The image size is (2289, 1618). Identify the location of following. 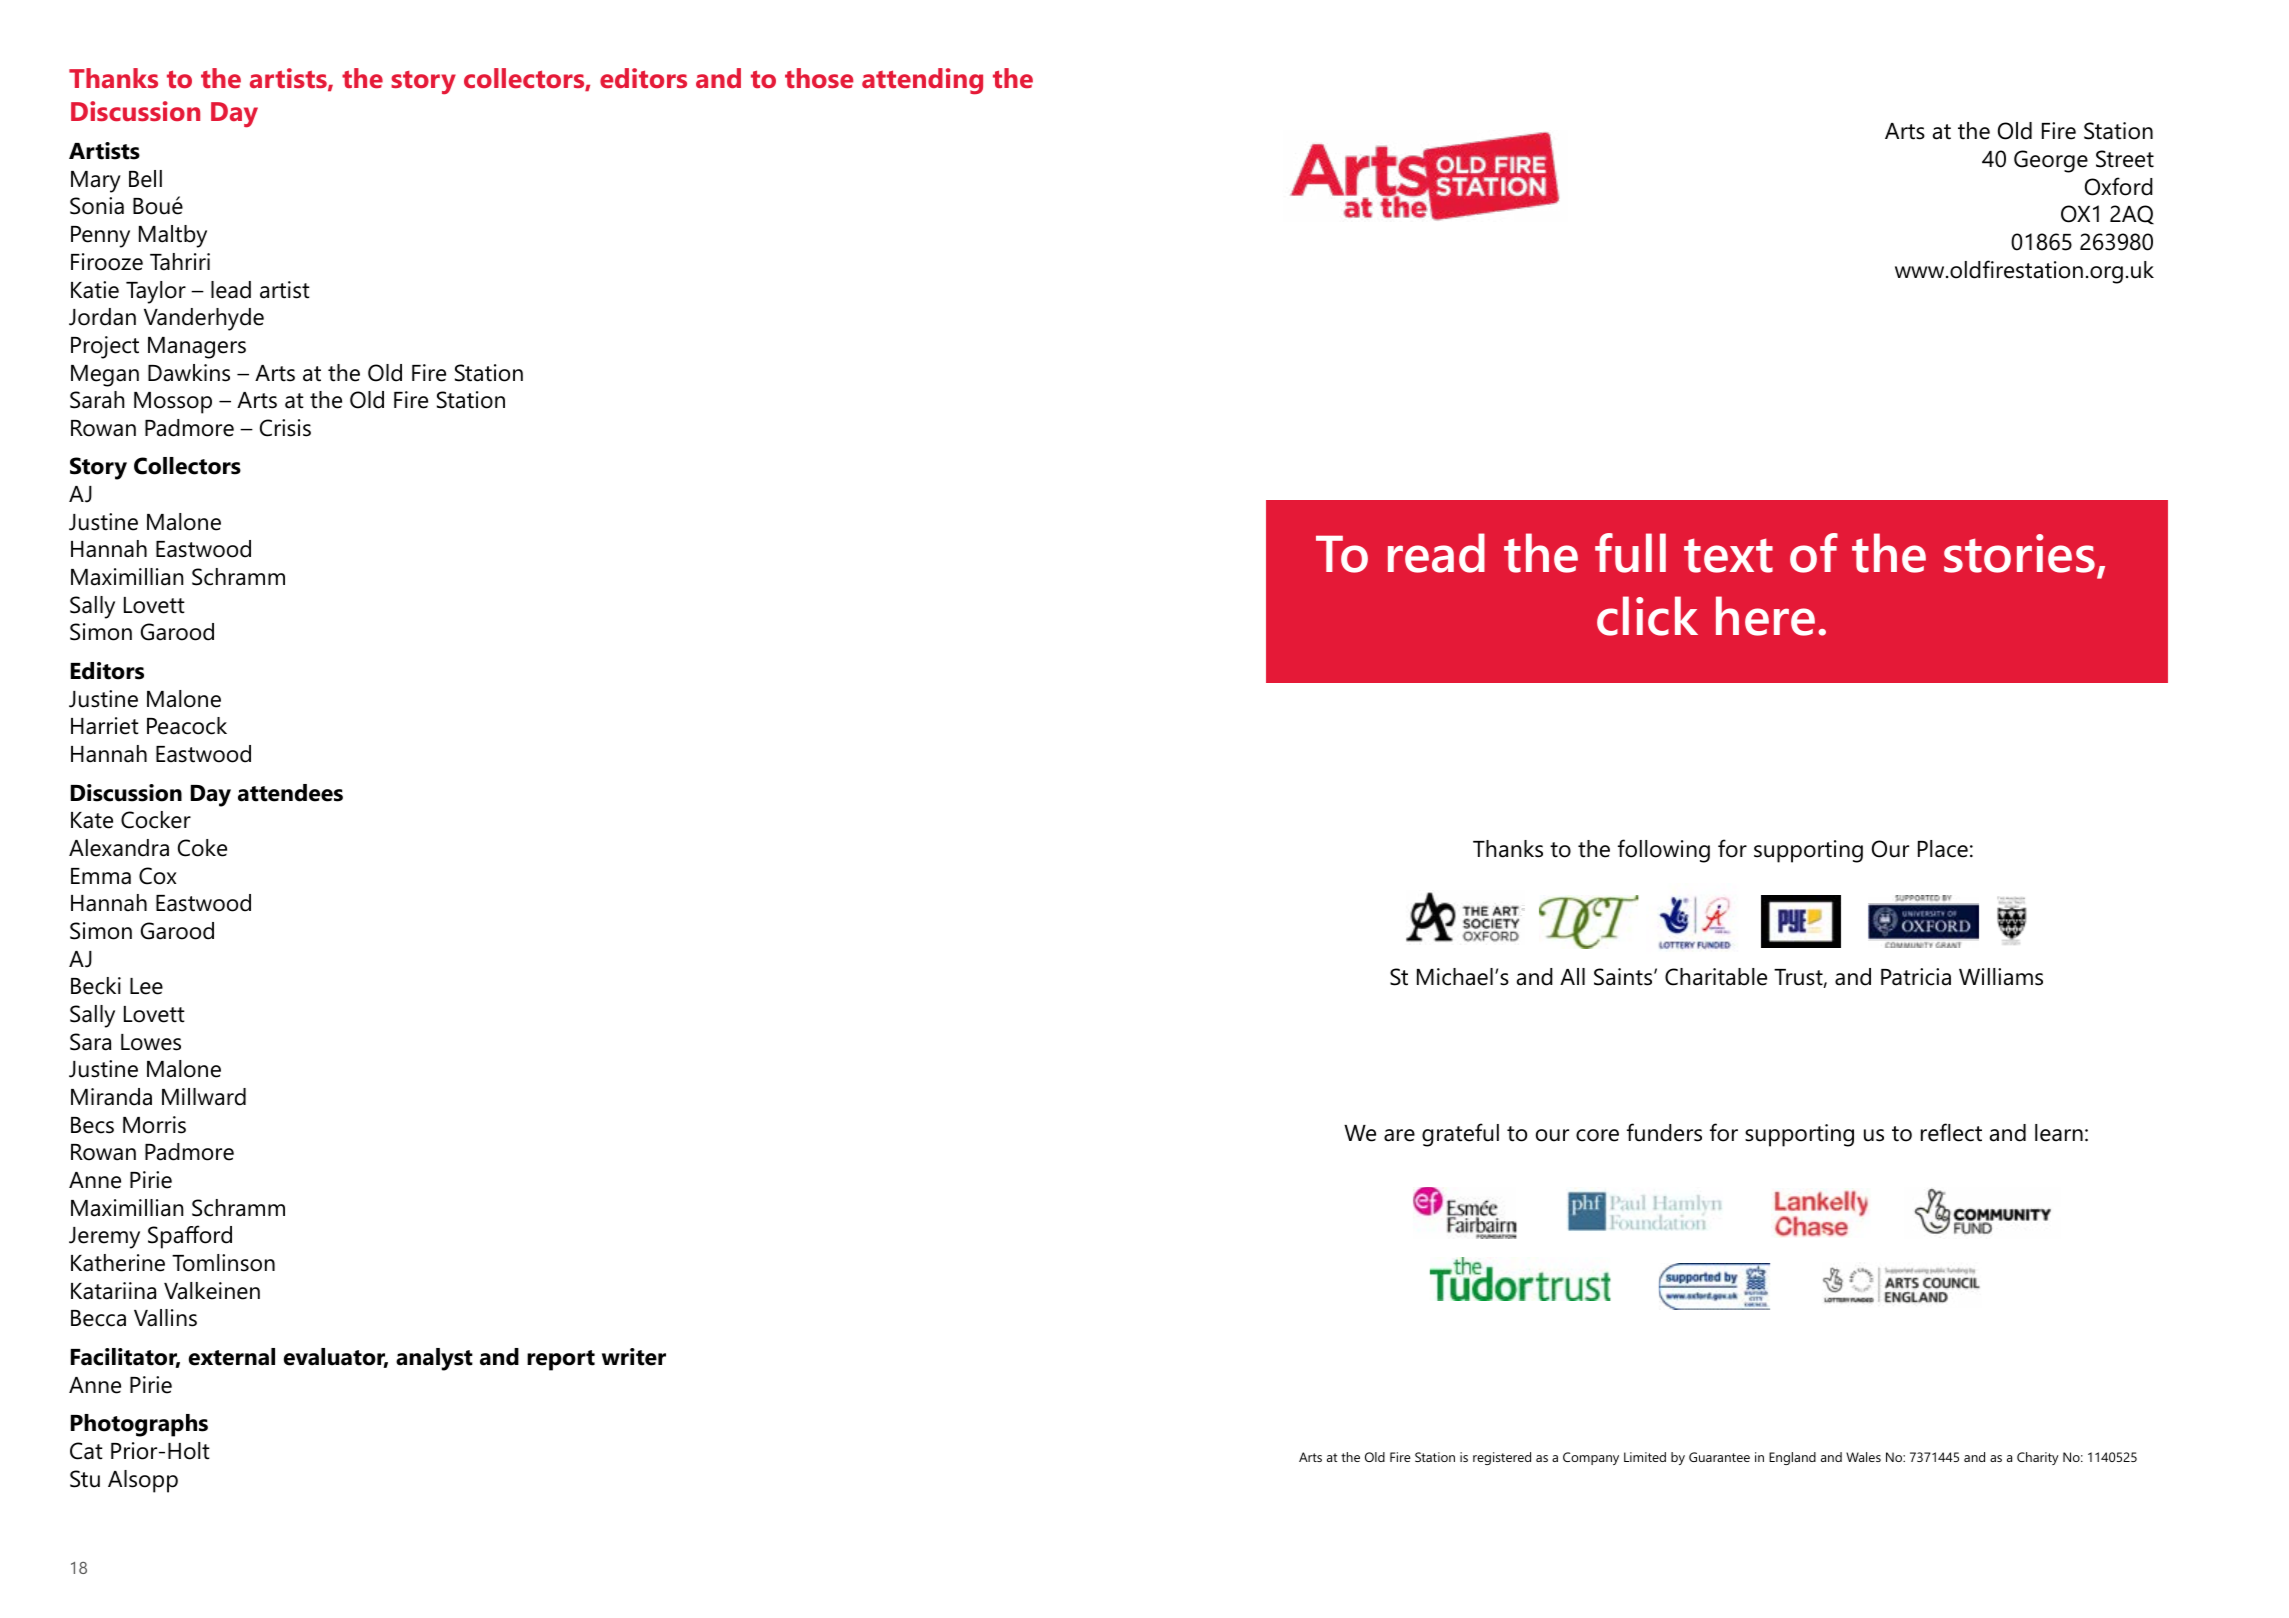
(1664, 851).
